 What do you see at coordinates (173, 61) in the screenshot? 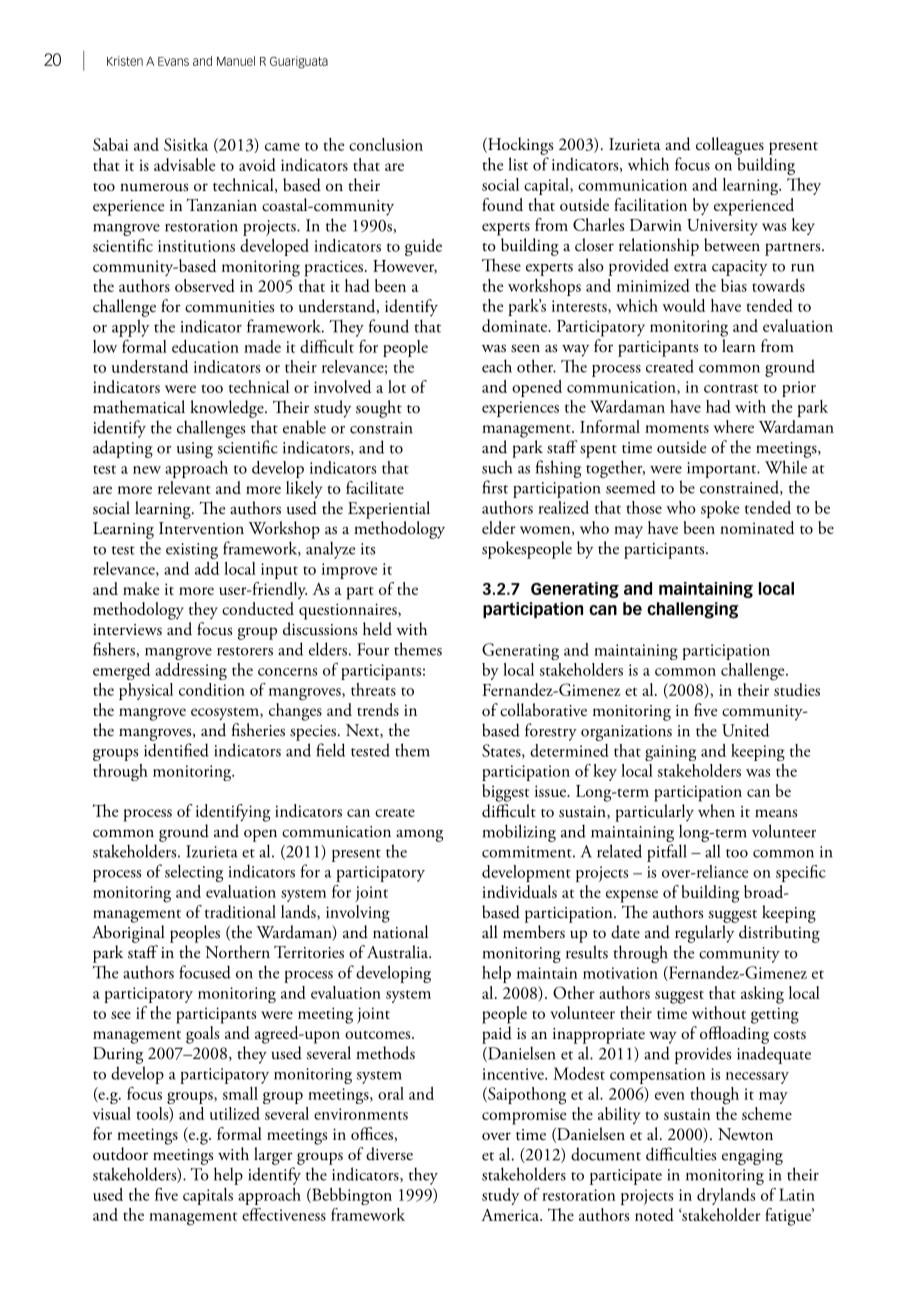
I see `Evans` at bounding box center [173, 61].
